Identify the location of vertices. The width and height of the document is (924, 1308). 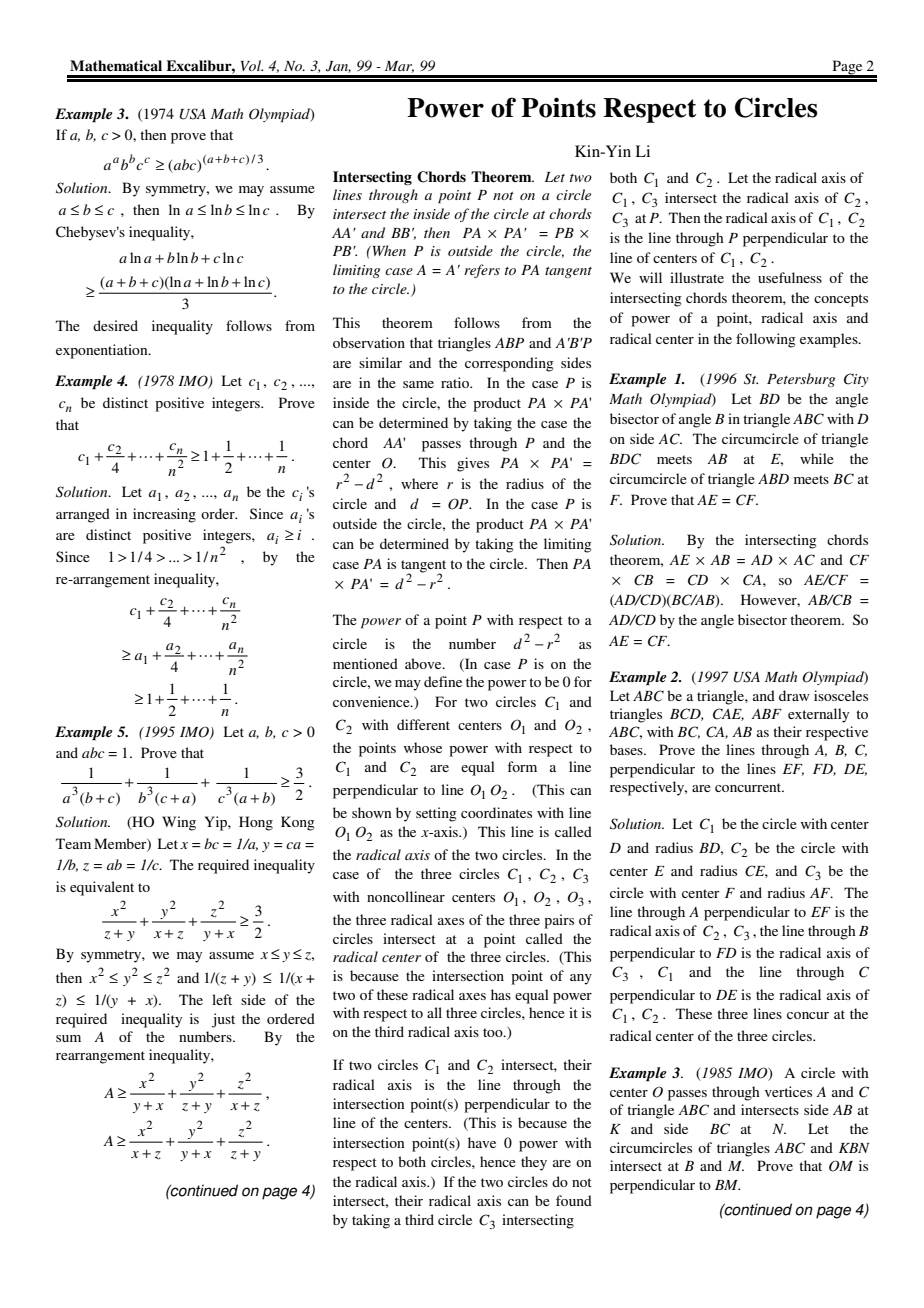
(788, 1091).
